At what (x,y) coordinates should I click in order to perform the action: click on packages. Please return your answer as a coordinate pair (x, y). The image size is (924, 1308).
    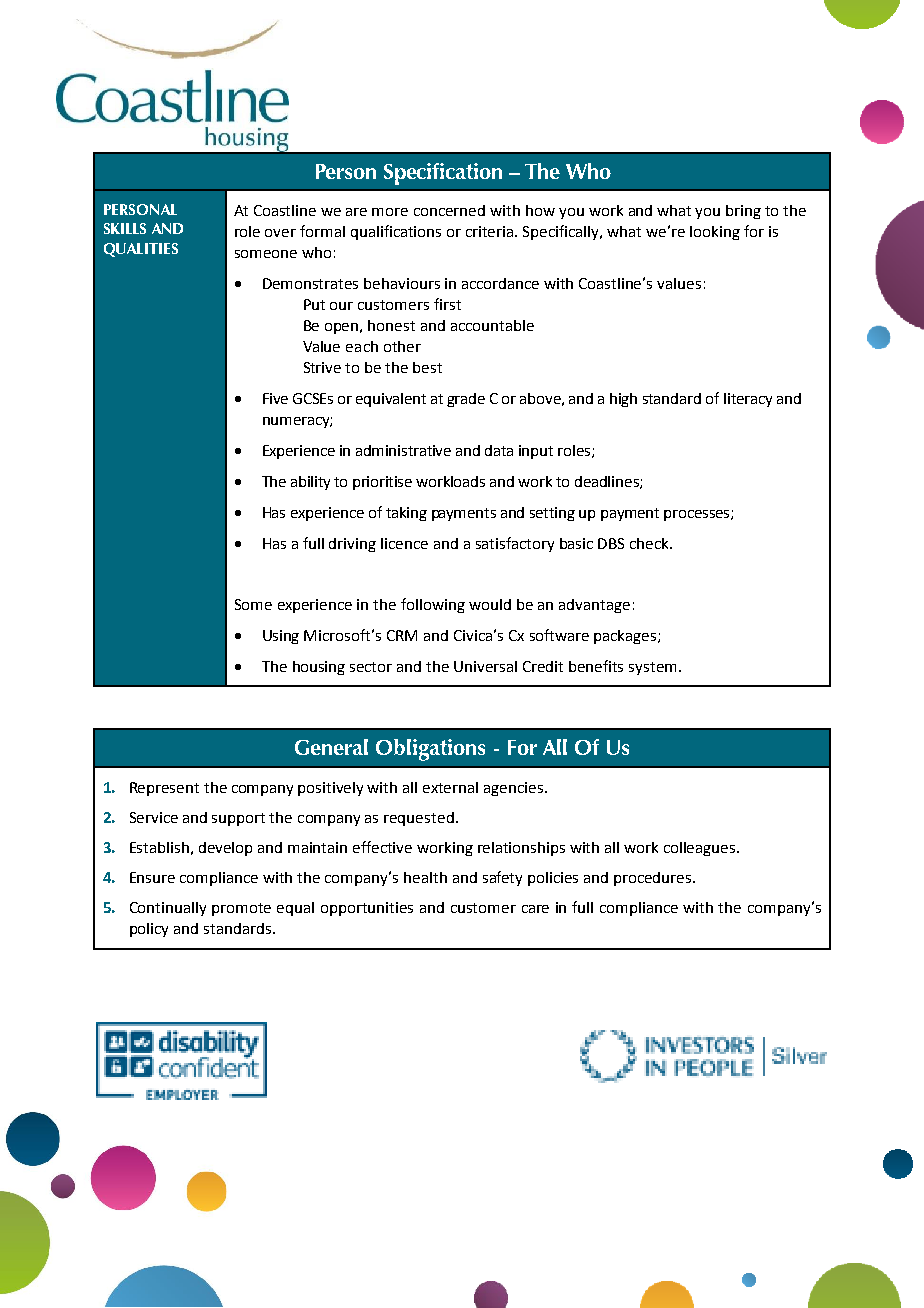
    Looking at the image, I should click on (626, 637).
